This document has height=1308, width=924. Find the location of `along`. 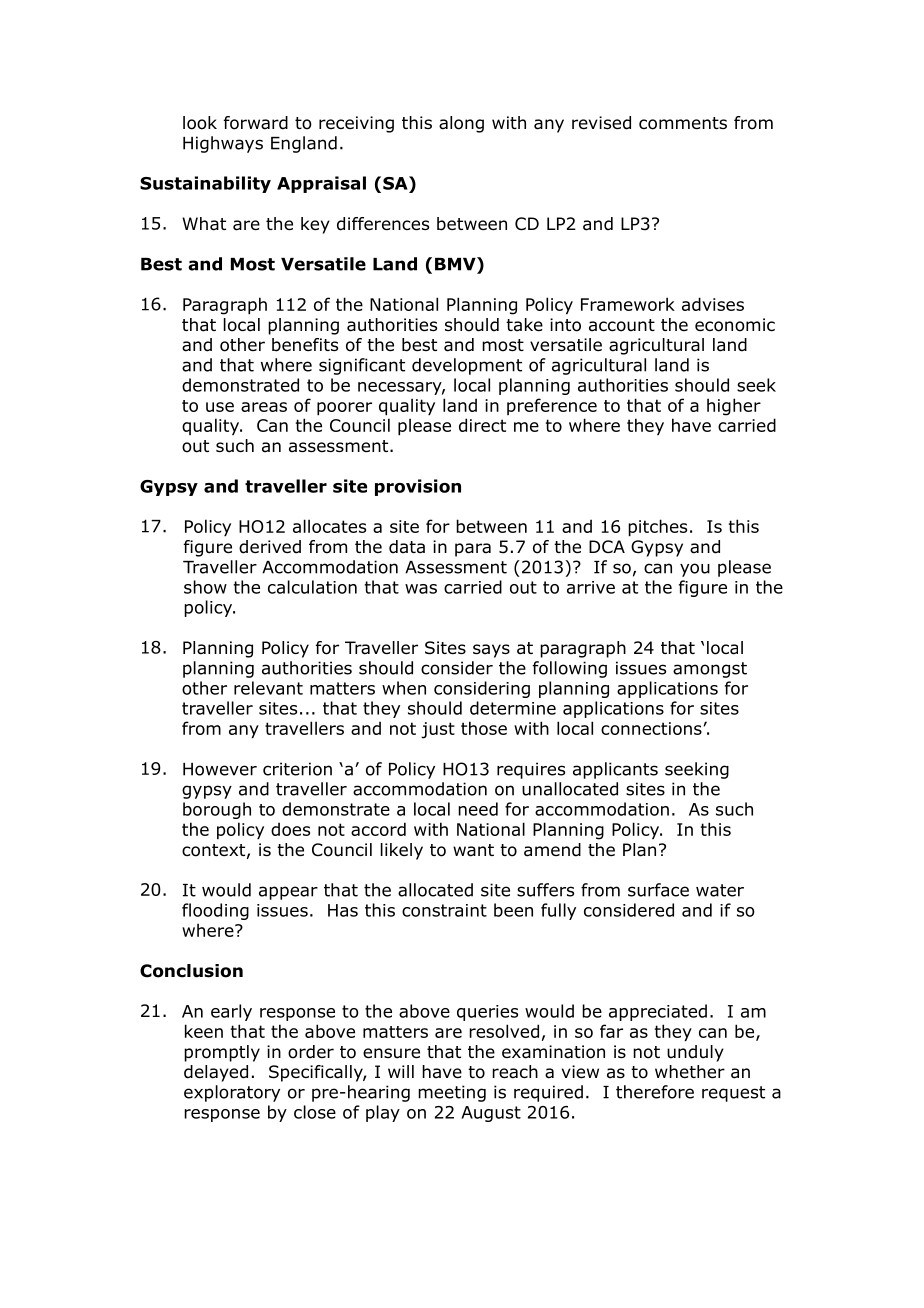

along is located at coordinates (461, 124).
